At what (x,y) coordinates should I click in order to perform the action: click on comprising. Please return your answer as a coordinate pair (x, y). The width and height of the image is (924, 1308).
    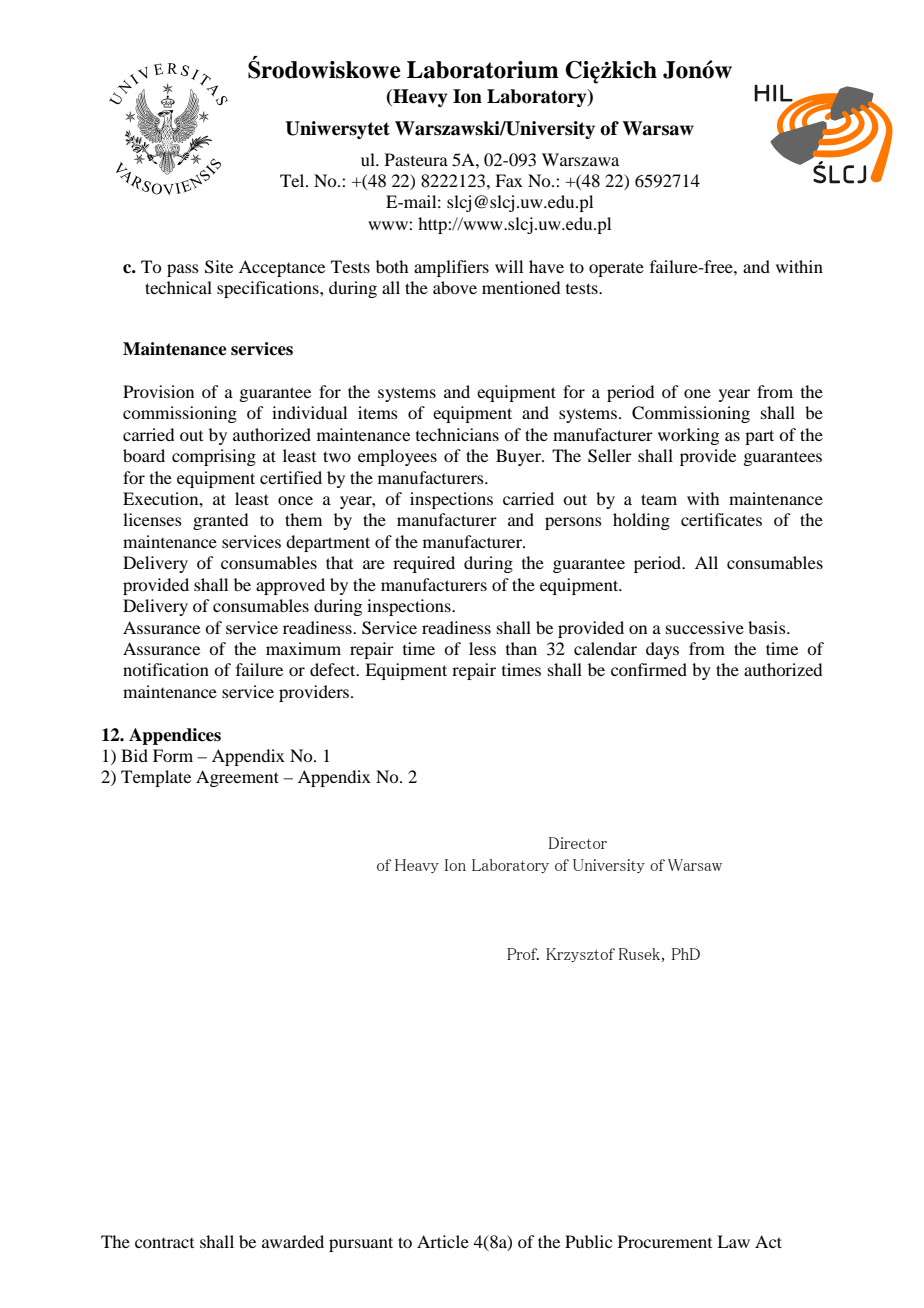
    Looking at the image, I should click on (214, 457).
